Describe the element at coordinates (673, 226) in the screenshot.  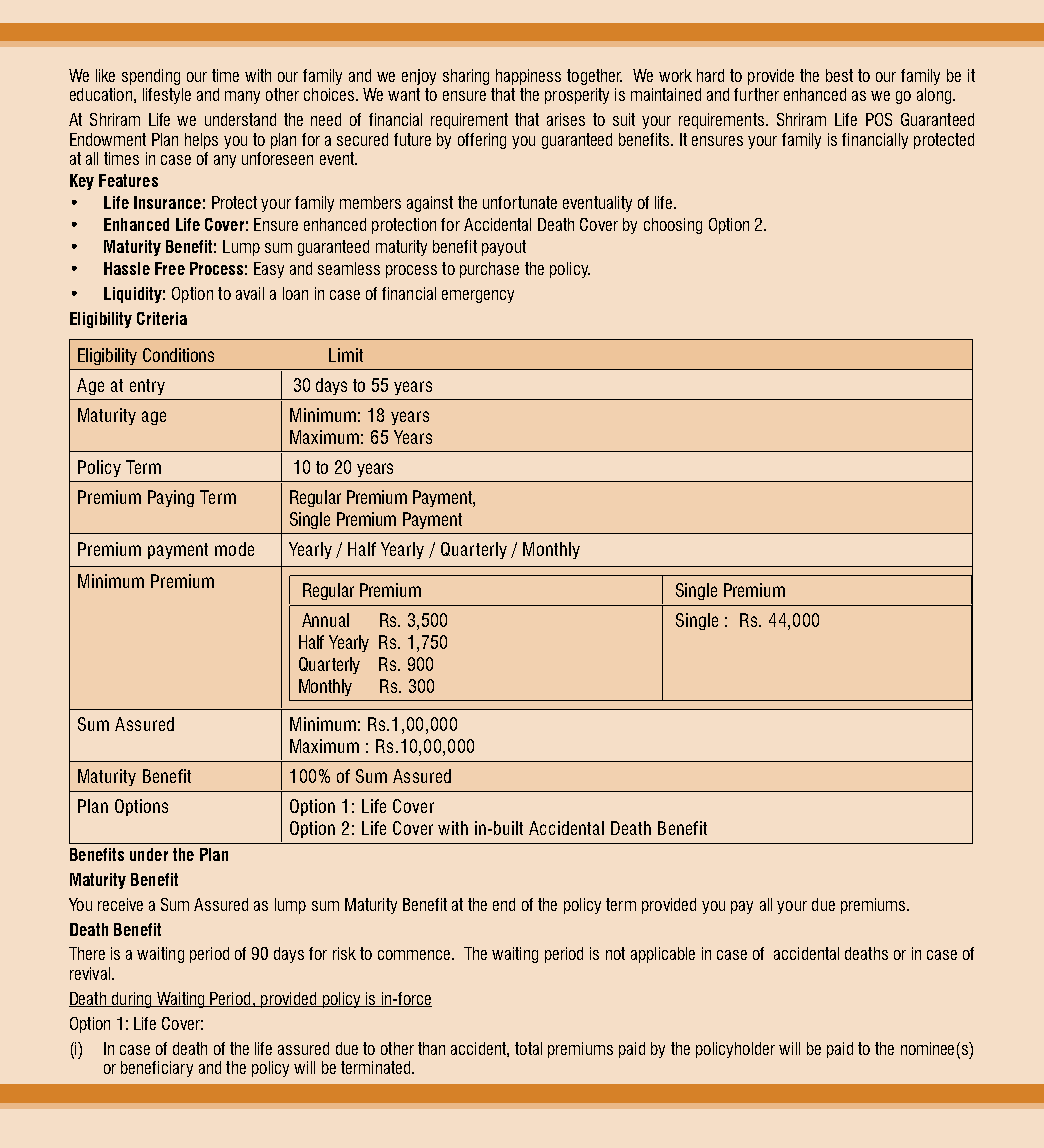
I see `choosing` at that location.
